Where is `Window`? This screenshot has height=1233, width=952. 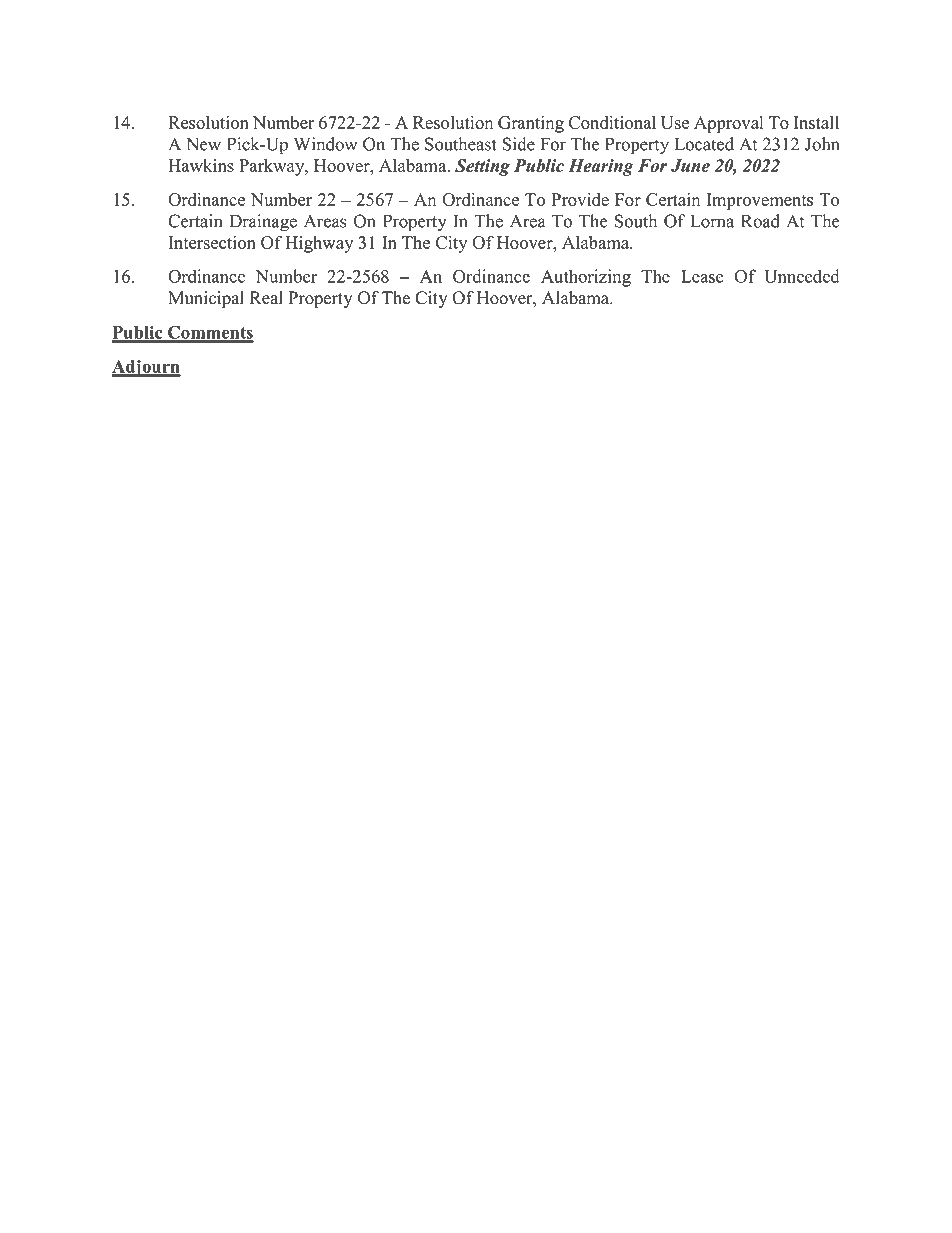
Window is located at coordinates (325, 144).
